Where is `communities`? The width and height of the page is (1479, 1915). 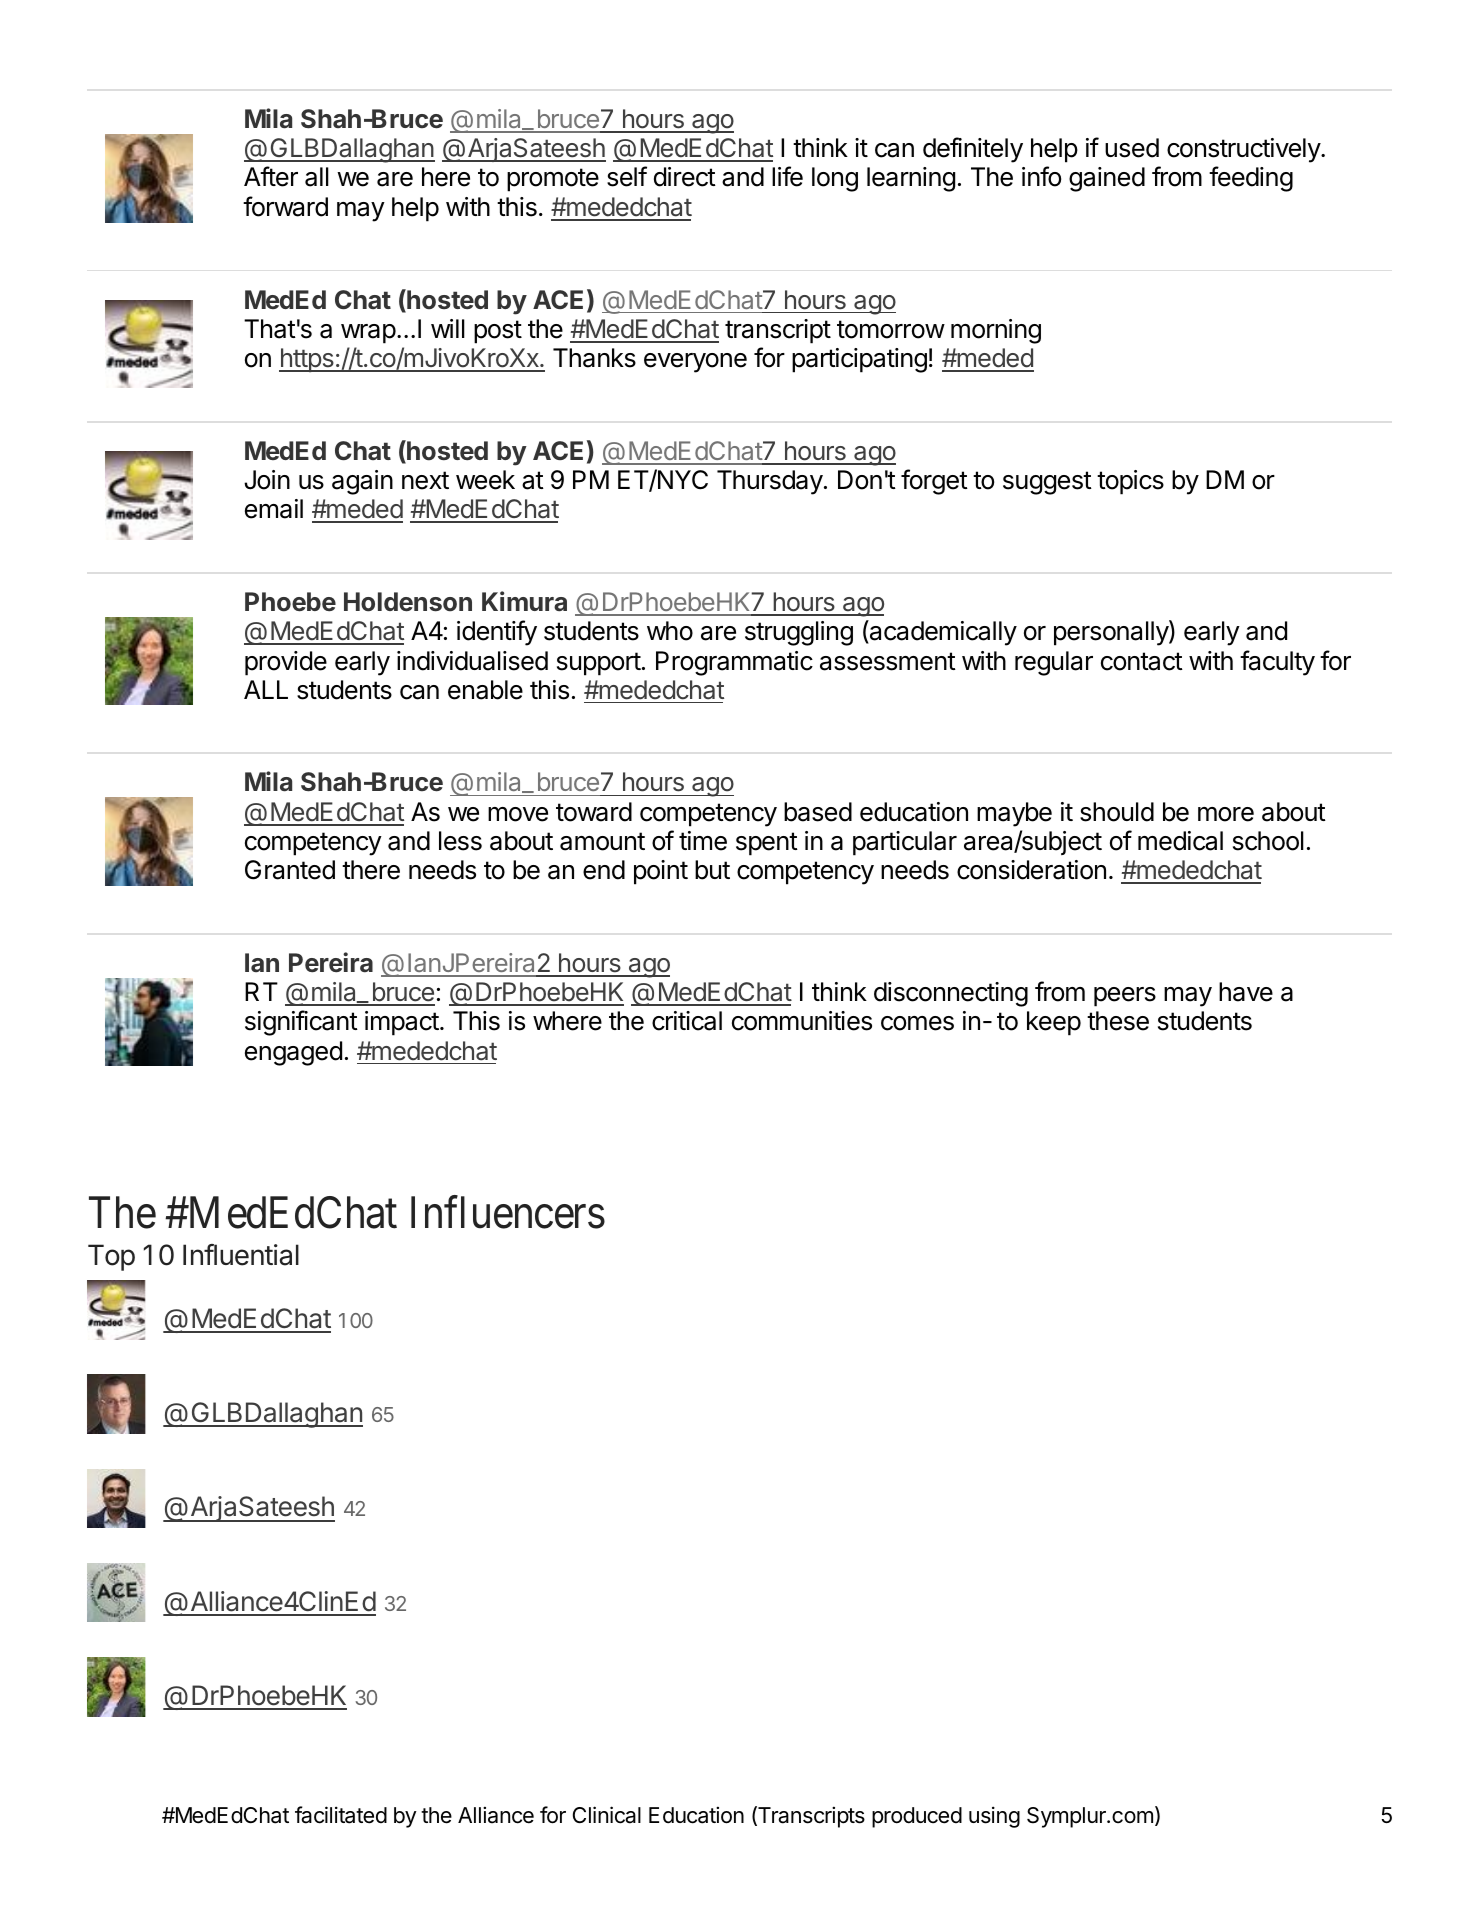 communities is located at coordinates (802, 1021).
